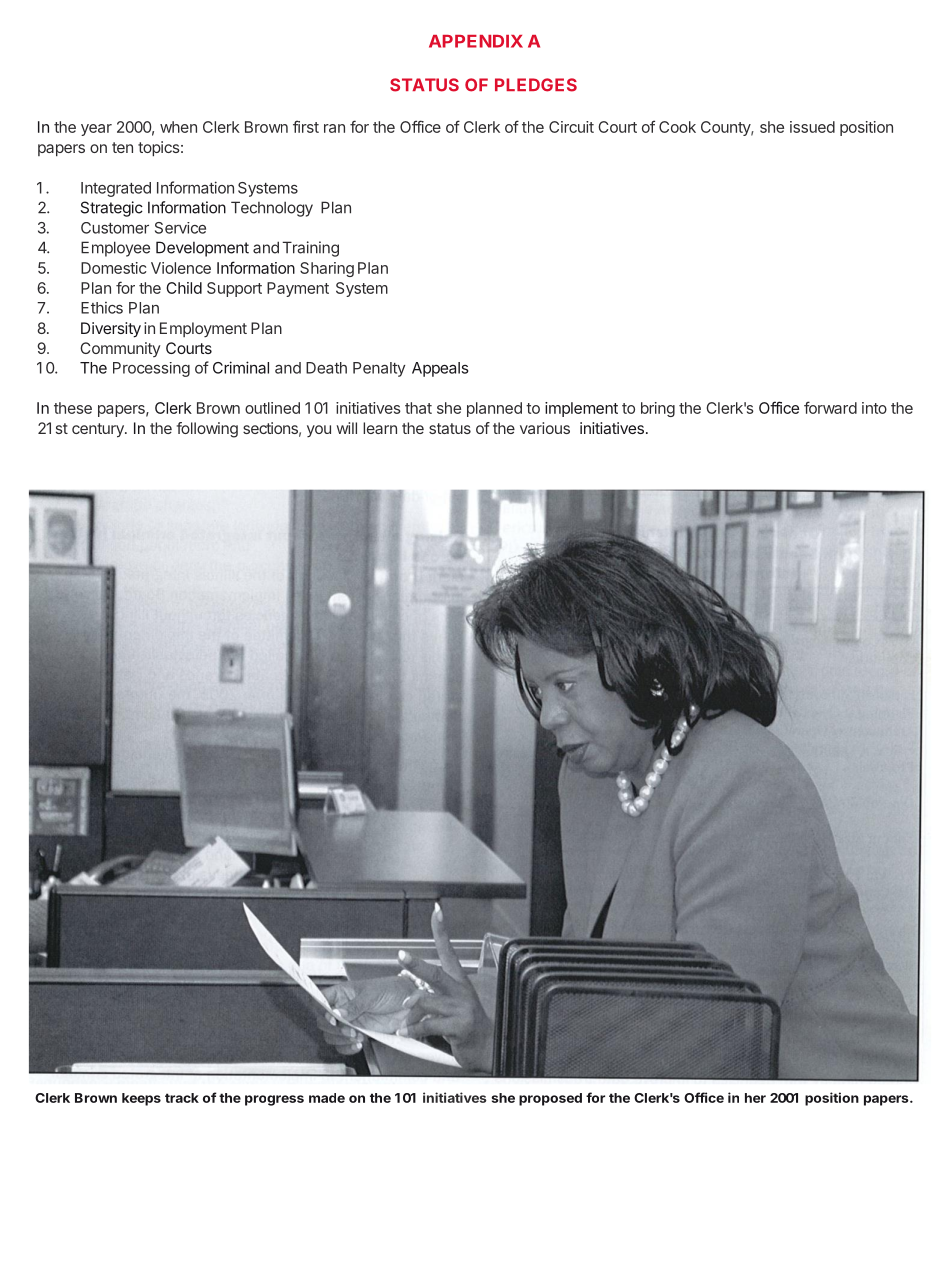 This image has width=952, height=1278. I want to click on Child, so click(184, 288).
